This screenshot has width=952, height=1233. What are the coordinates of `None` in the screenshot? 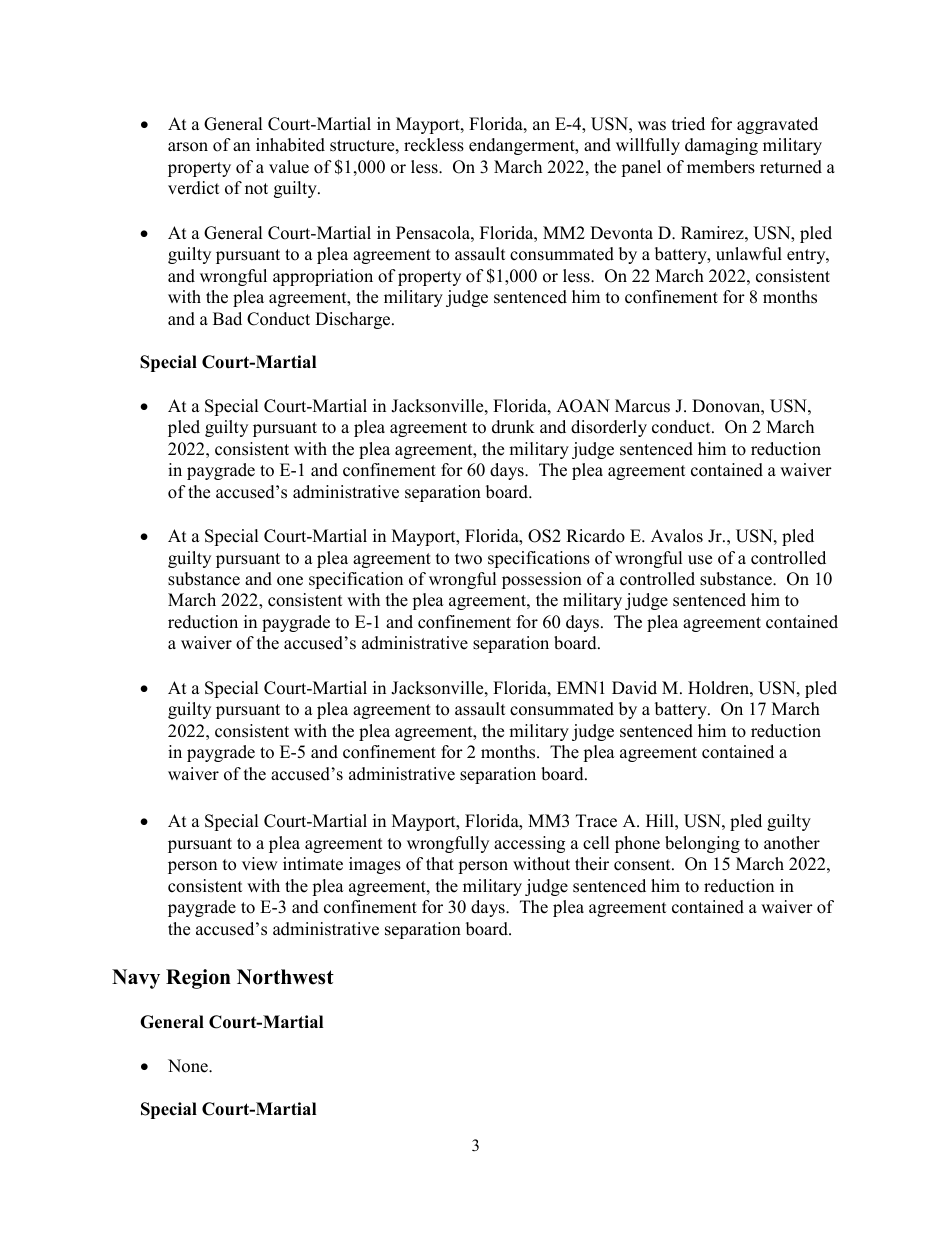 It's located at (189, 1066).
